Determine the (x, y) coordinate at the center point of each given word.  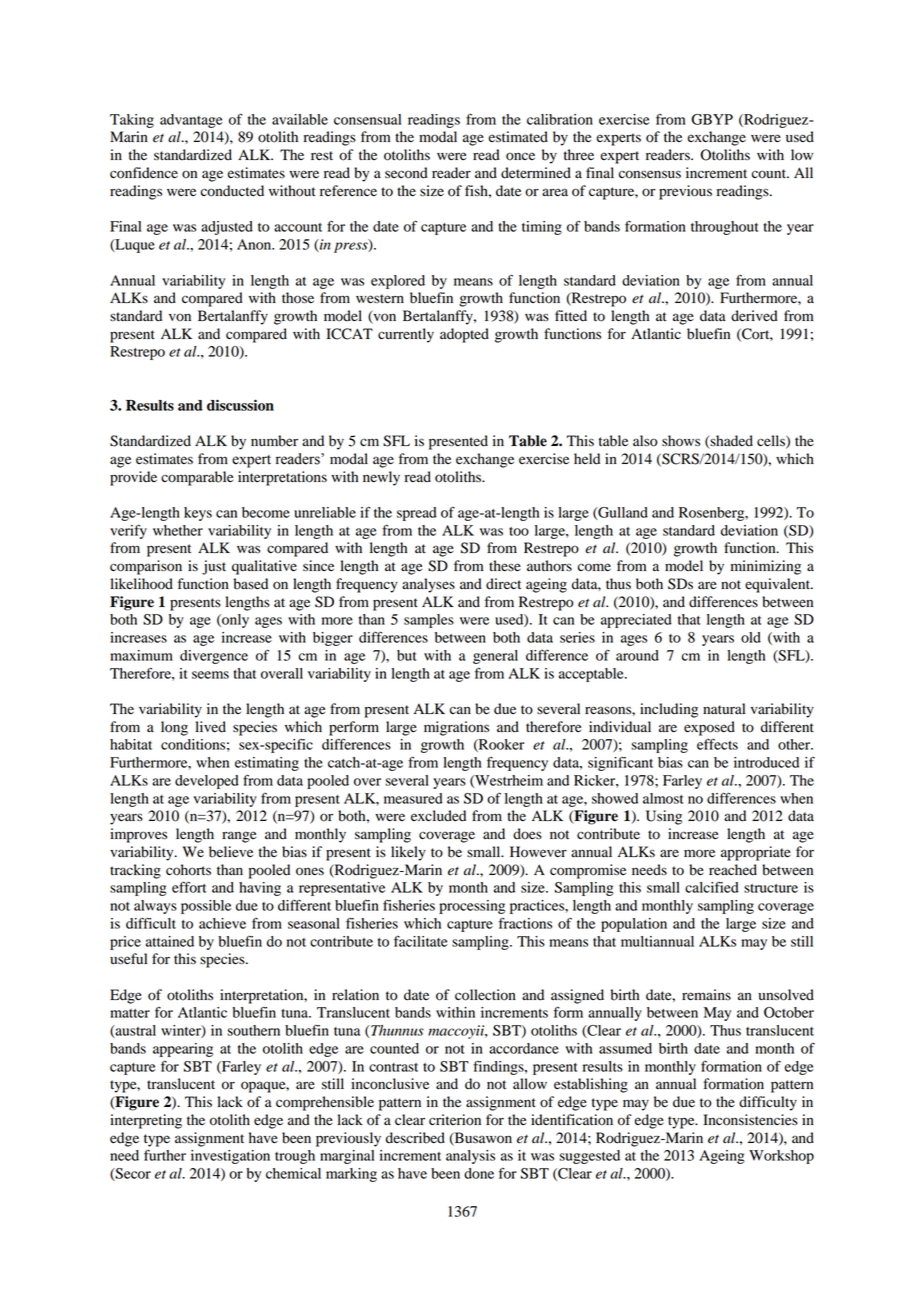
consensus (650, 174)
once (520, 156)
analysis (470, 1157)
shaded (730, 442)
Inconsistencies (750, 1120)
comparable (197, 478)
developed (207, 782)
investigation (230, 1157)
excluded (438, 816)
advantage (191, 121)
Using (664, 817)
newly (381, 478)
